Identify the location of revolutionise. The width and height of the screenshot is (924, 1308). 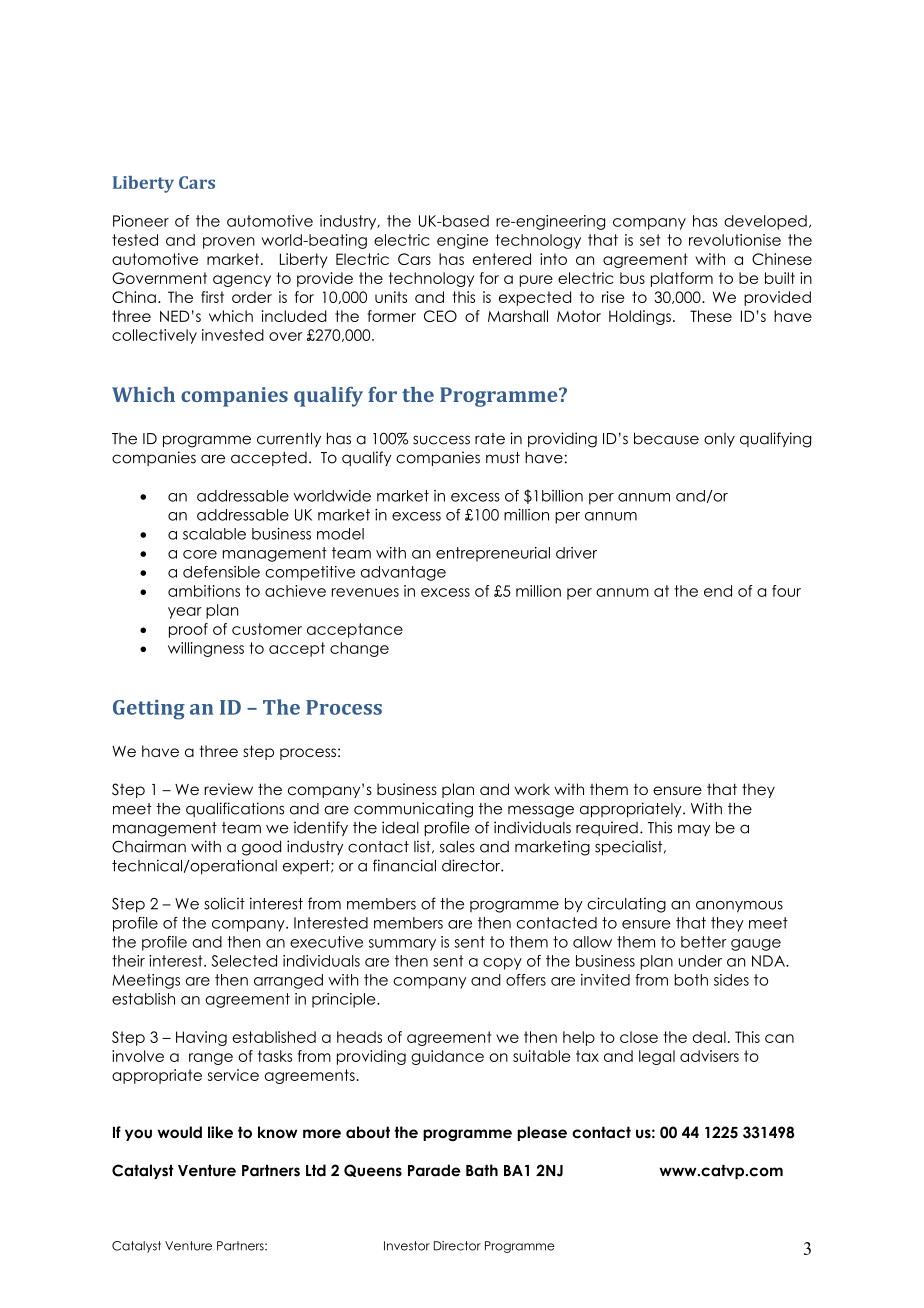
(735, 240).
